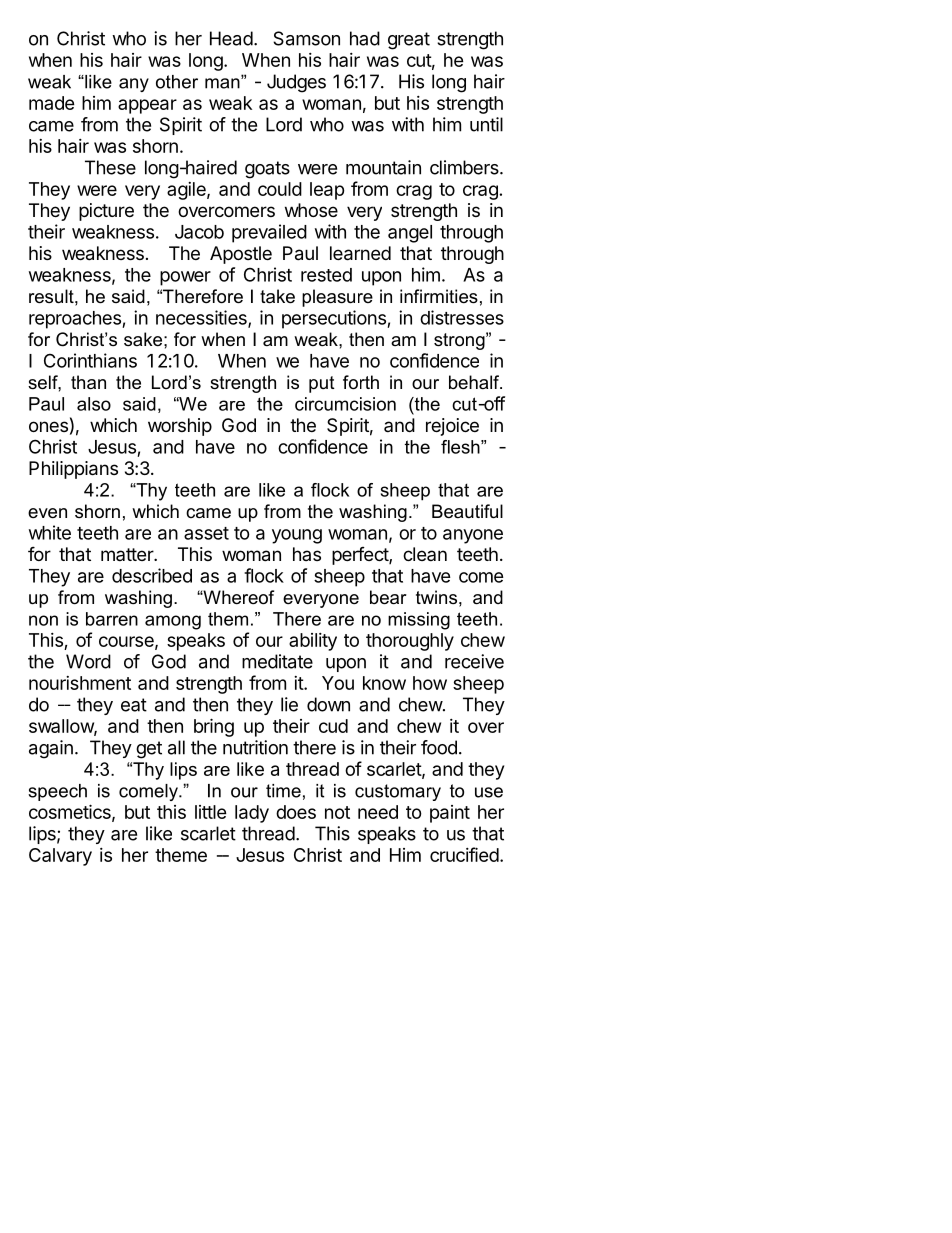 The width and height of the screenshot is (952, 1233). What do you see at coordinates (76, 320) in the screenshot?
I see `reproaches` at bounding box center [76, 320].
